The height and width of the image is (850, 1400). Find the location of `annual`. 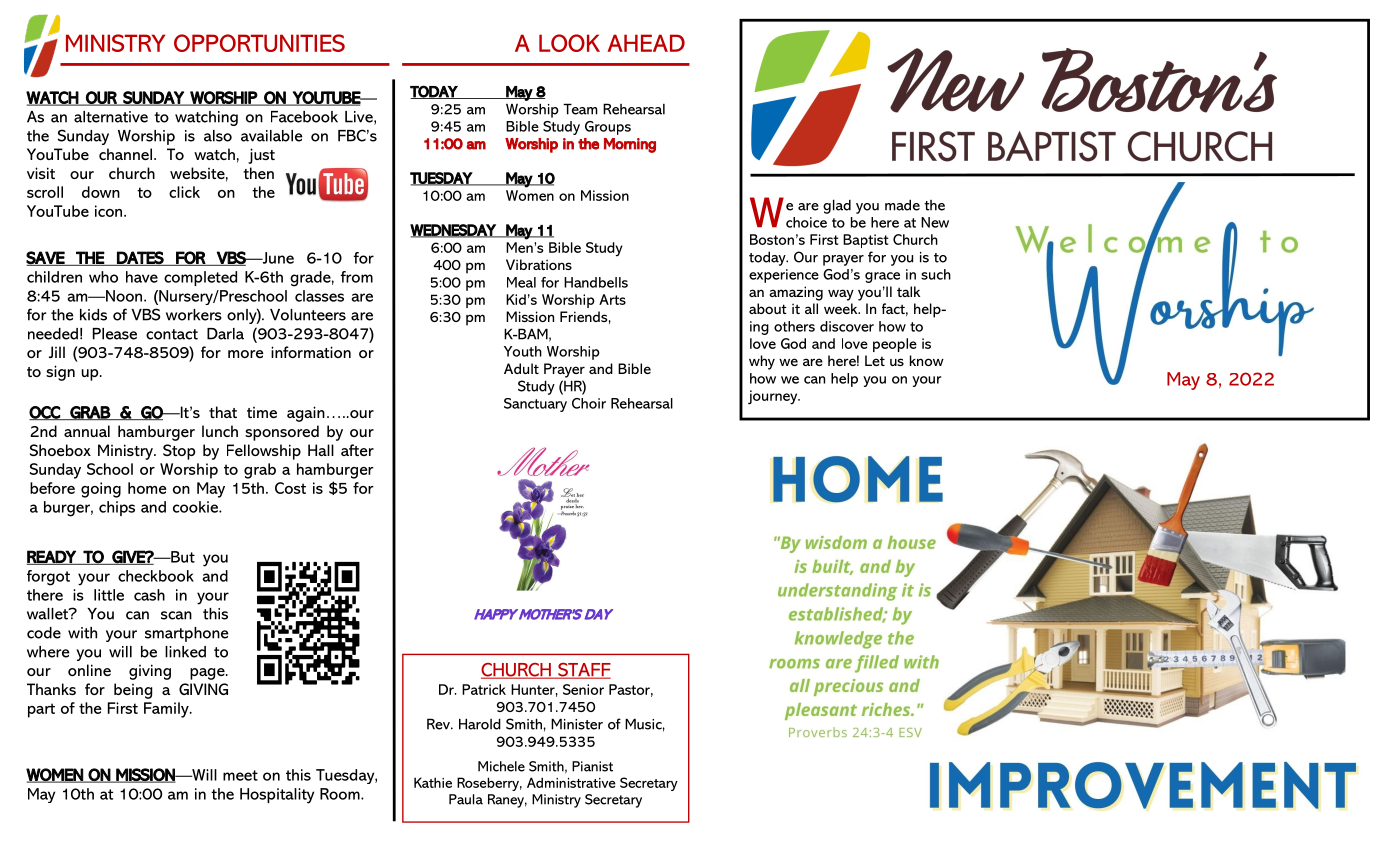

annual is located at coordinates (87, 431).
